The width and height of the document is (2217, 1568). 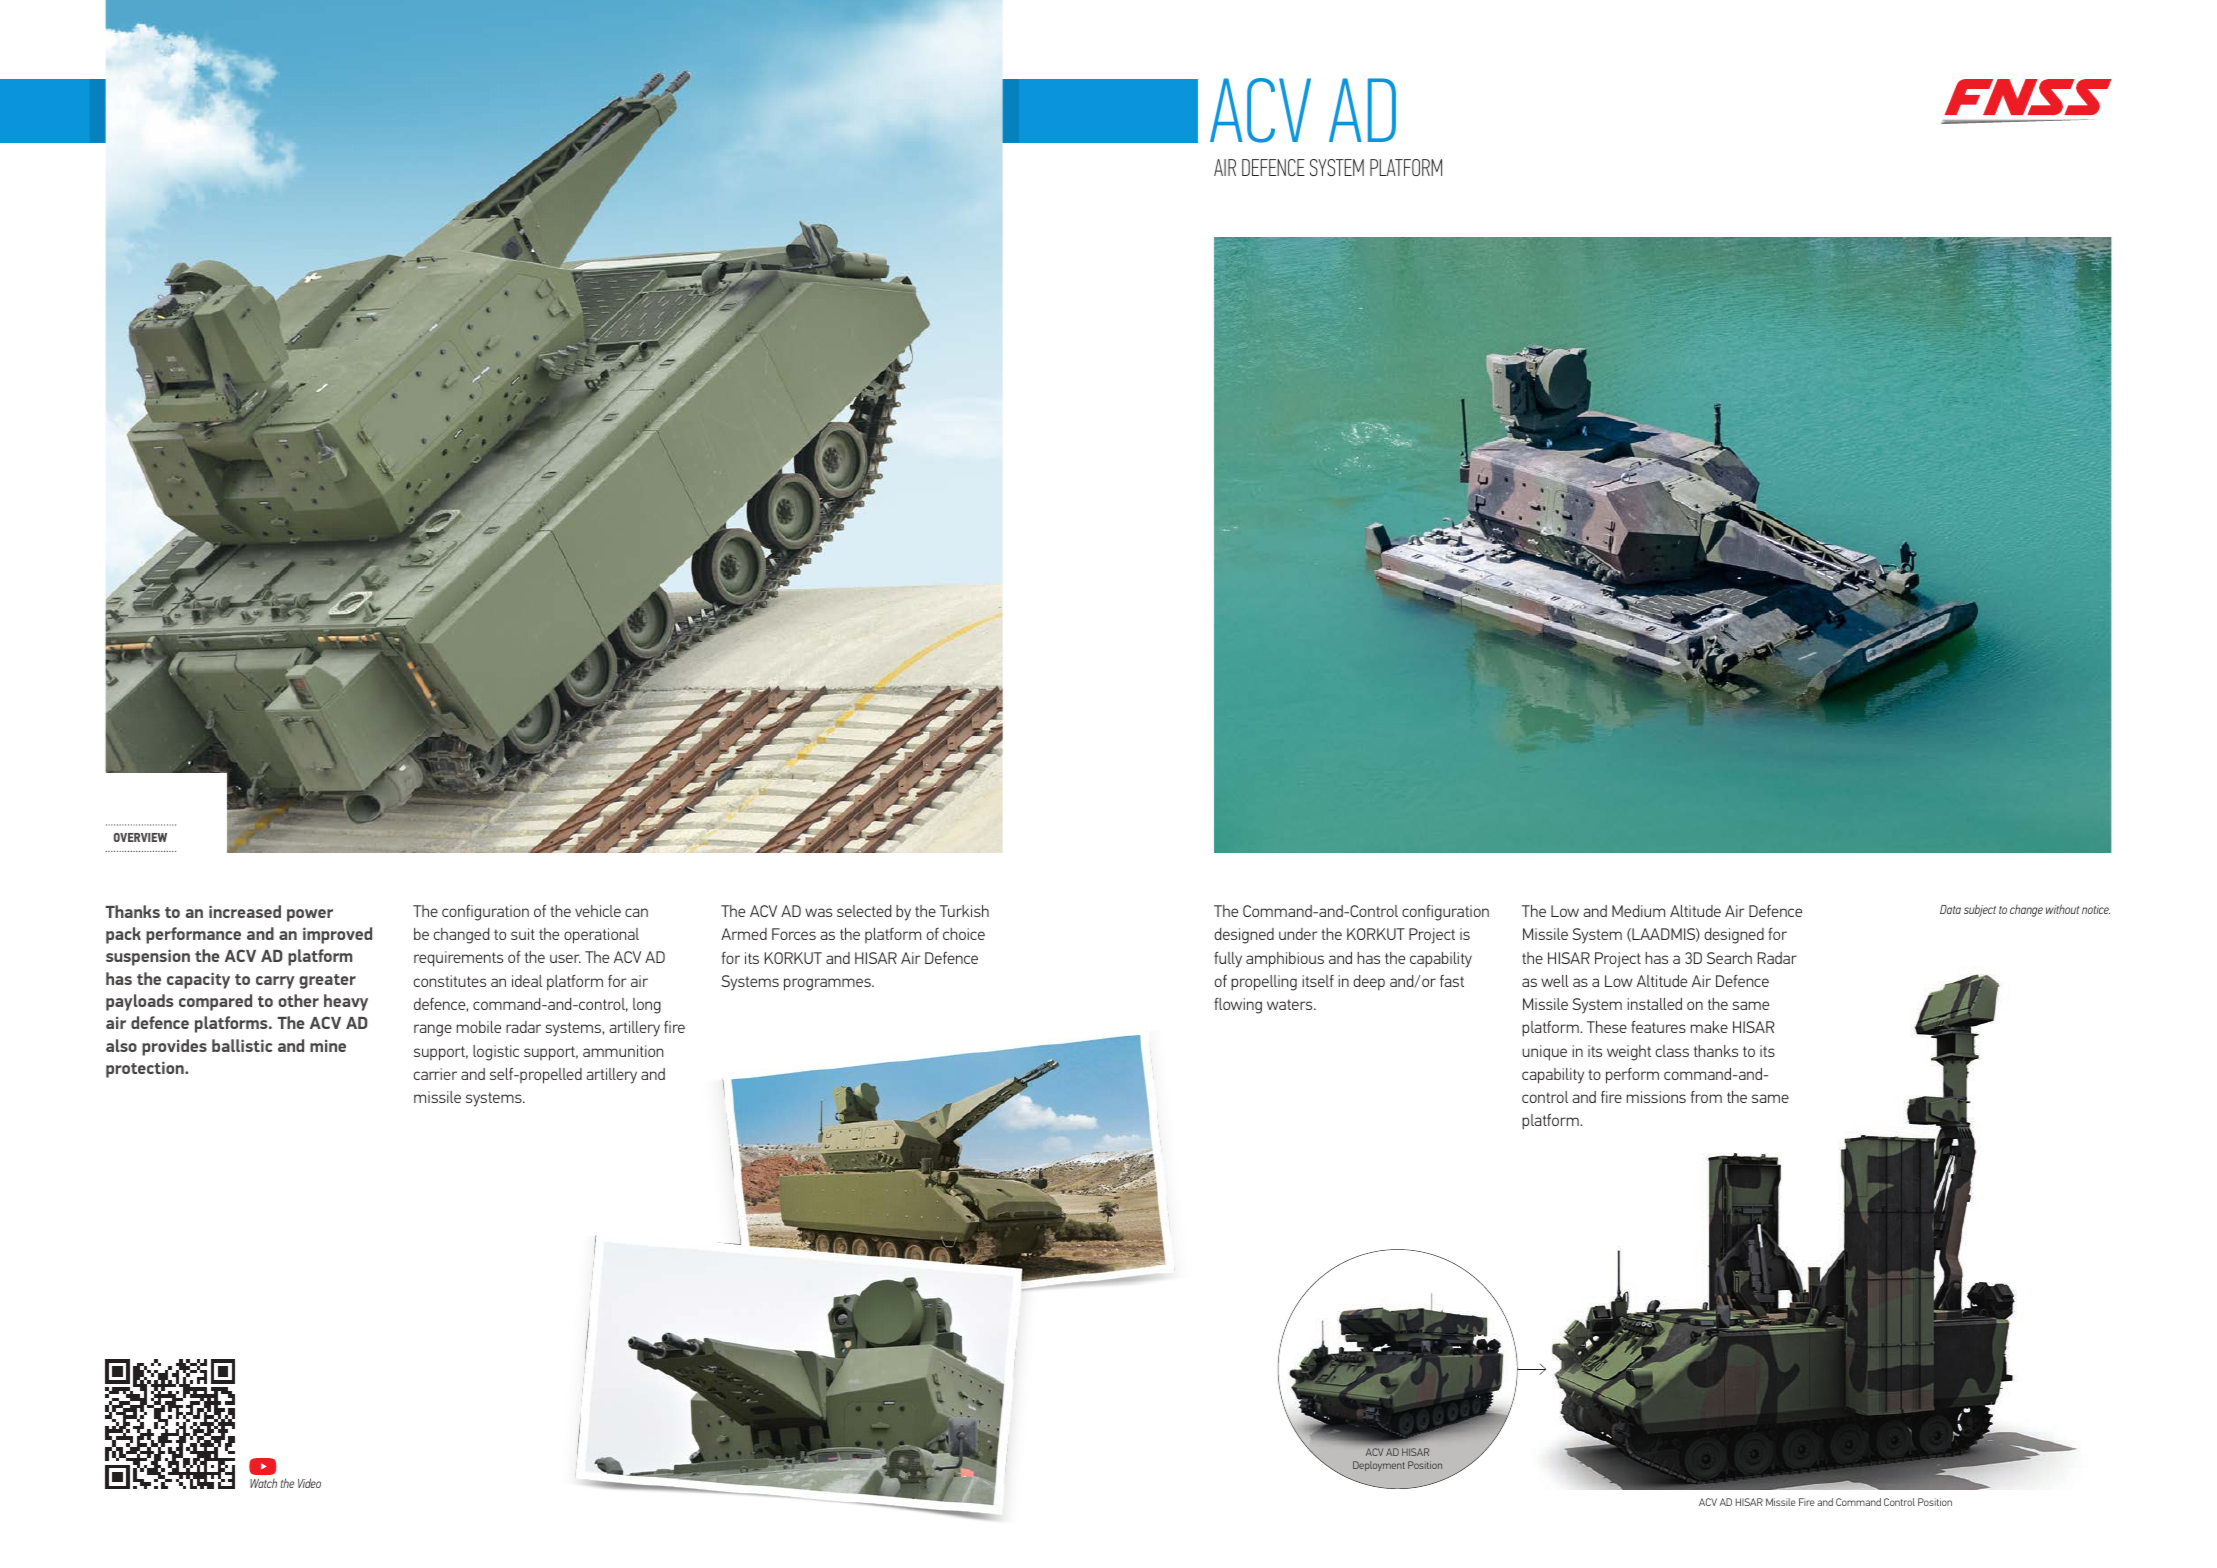 I want to click on propelling, so click(x=1264, y=983).
